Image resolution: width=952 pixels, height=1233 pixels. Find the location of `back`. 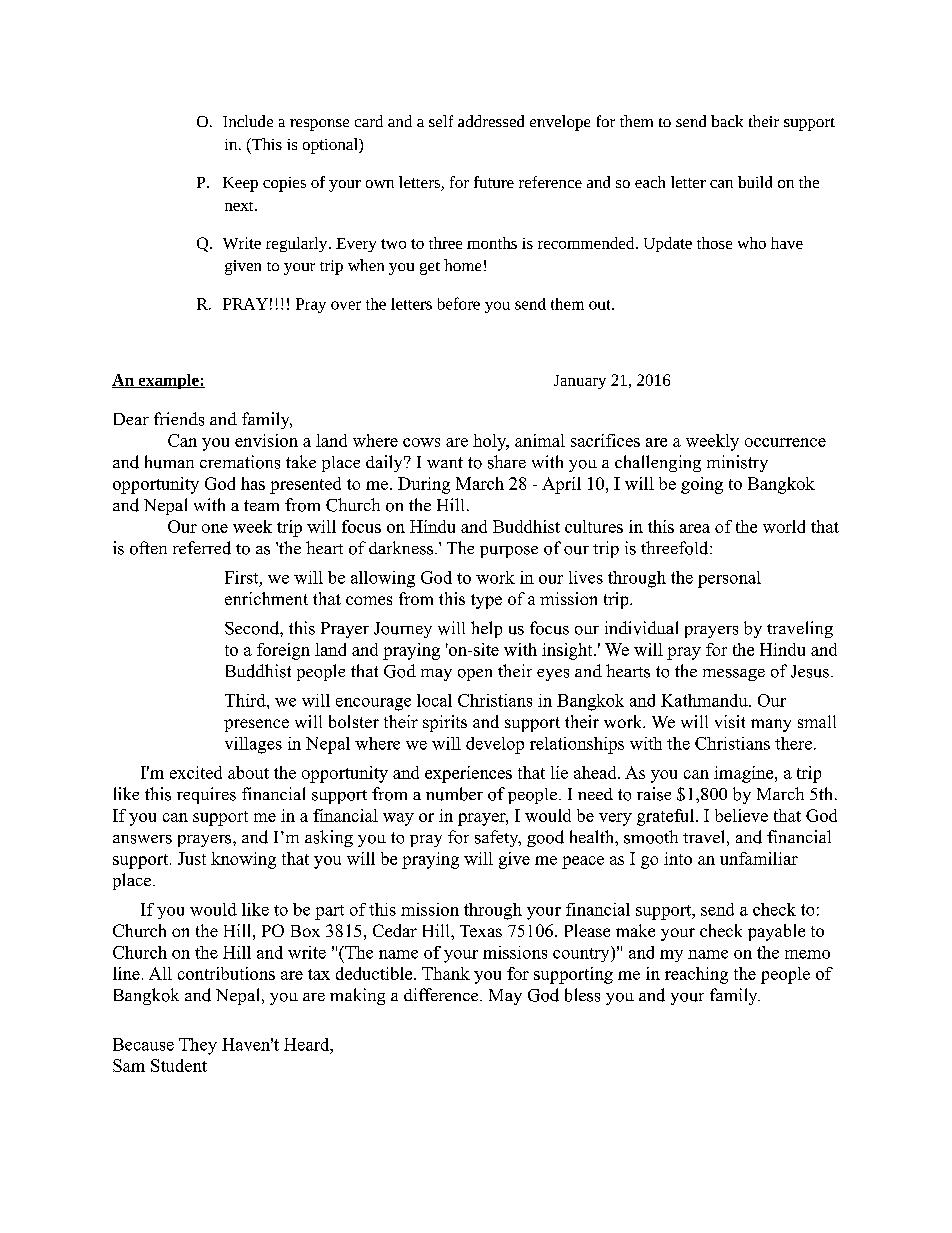

back is located at coordinates (727, 121).
